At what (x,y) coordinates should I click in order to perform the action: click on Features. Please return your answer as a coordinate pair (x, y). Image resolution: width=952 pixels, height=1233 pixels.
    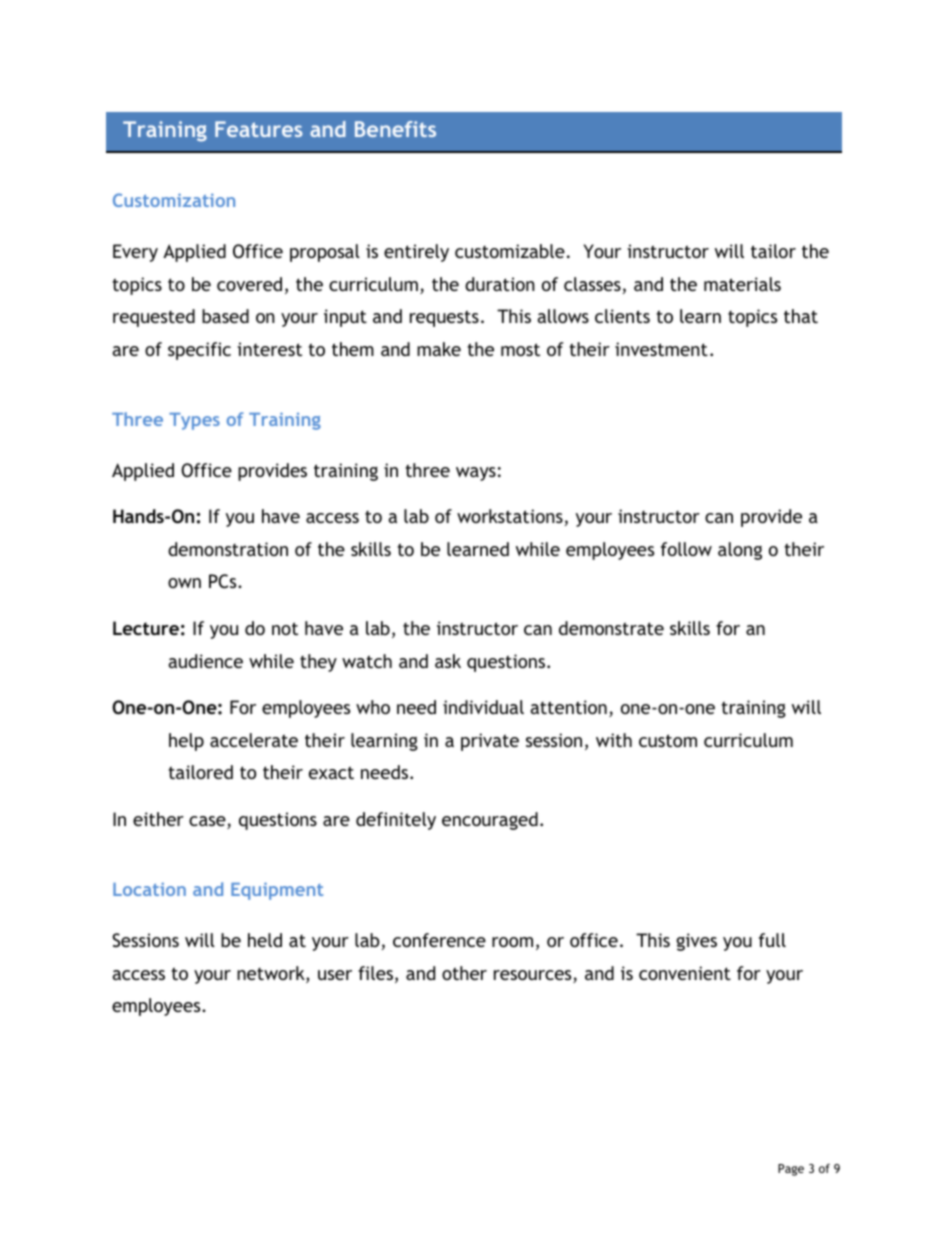
    Looking at the image, I should click on (259, 129).
